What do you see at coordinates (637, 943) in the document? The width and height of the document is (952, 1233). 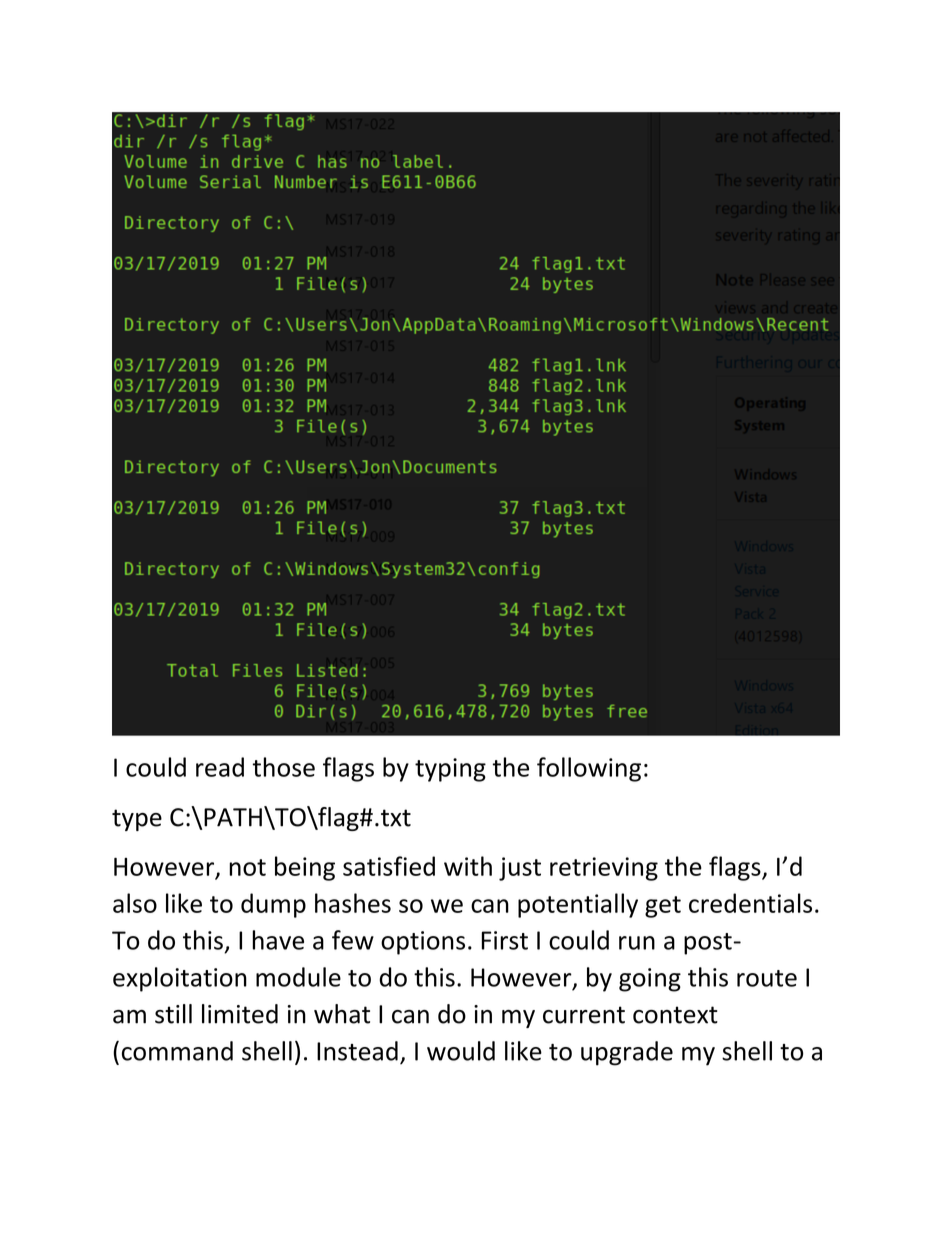 I see `run` at bounding box center [637, 943].
